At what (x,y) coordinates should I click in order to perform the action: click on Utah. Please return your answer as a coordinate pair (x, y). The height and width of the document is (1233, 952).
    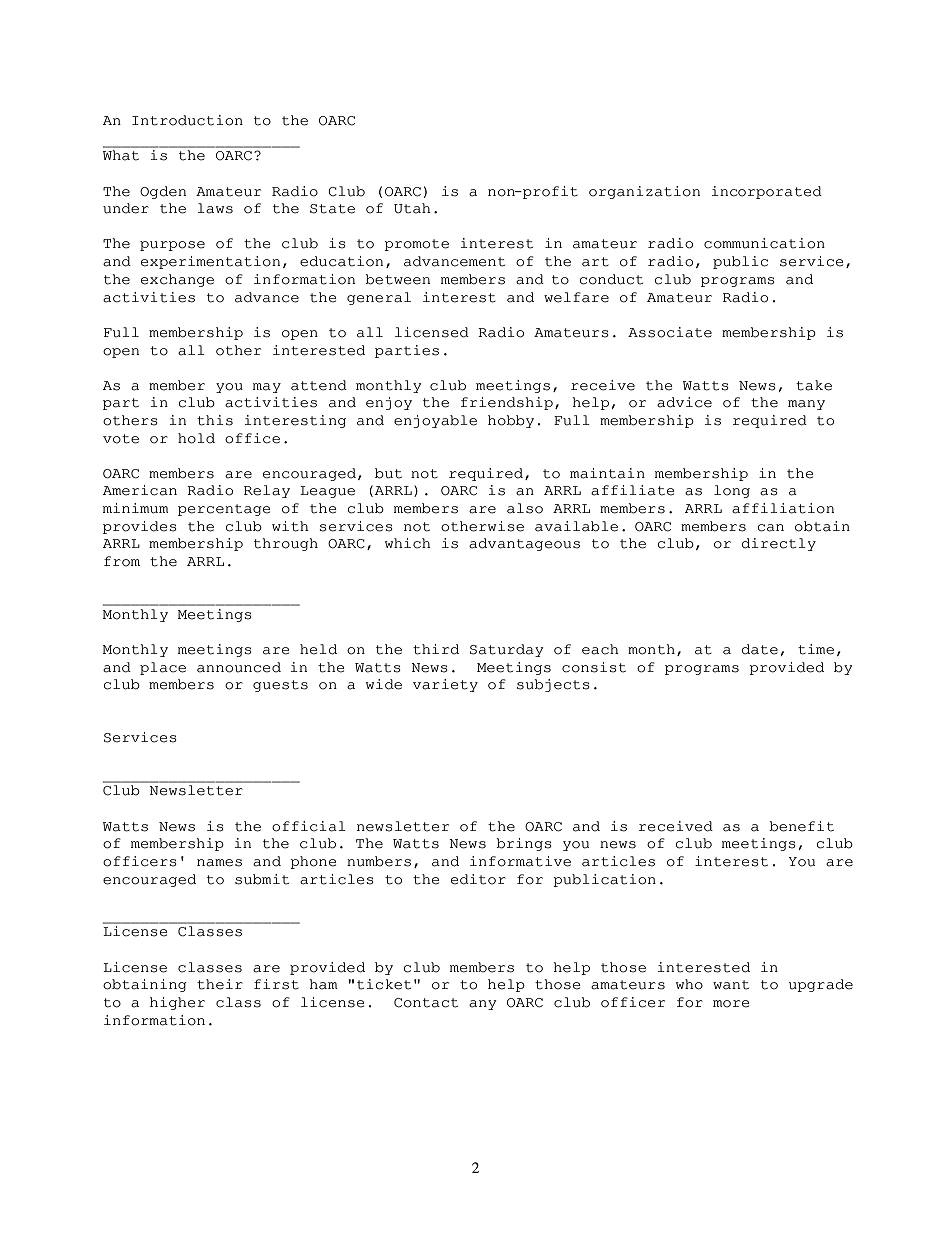
    Looking at the image, I should click on (412, 208).
